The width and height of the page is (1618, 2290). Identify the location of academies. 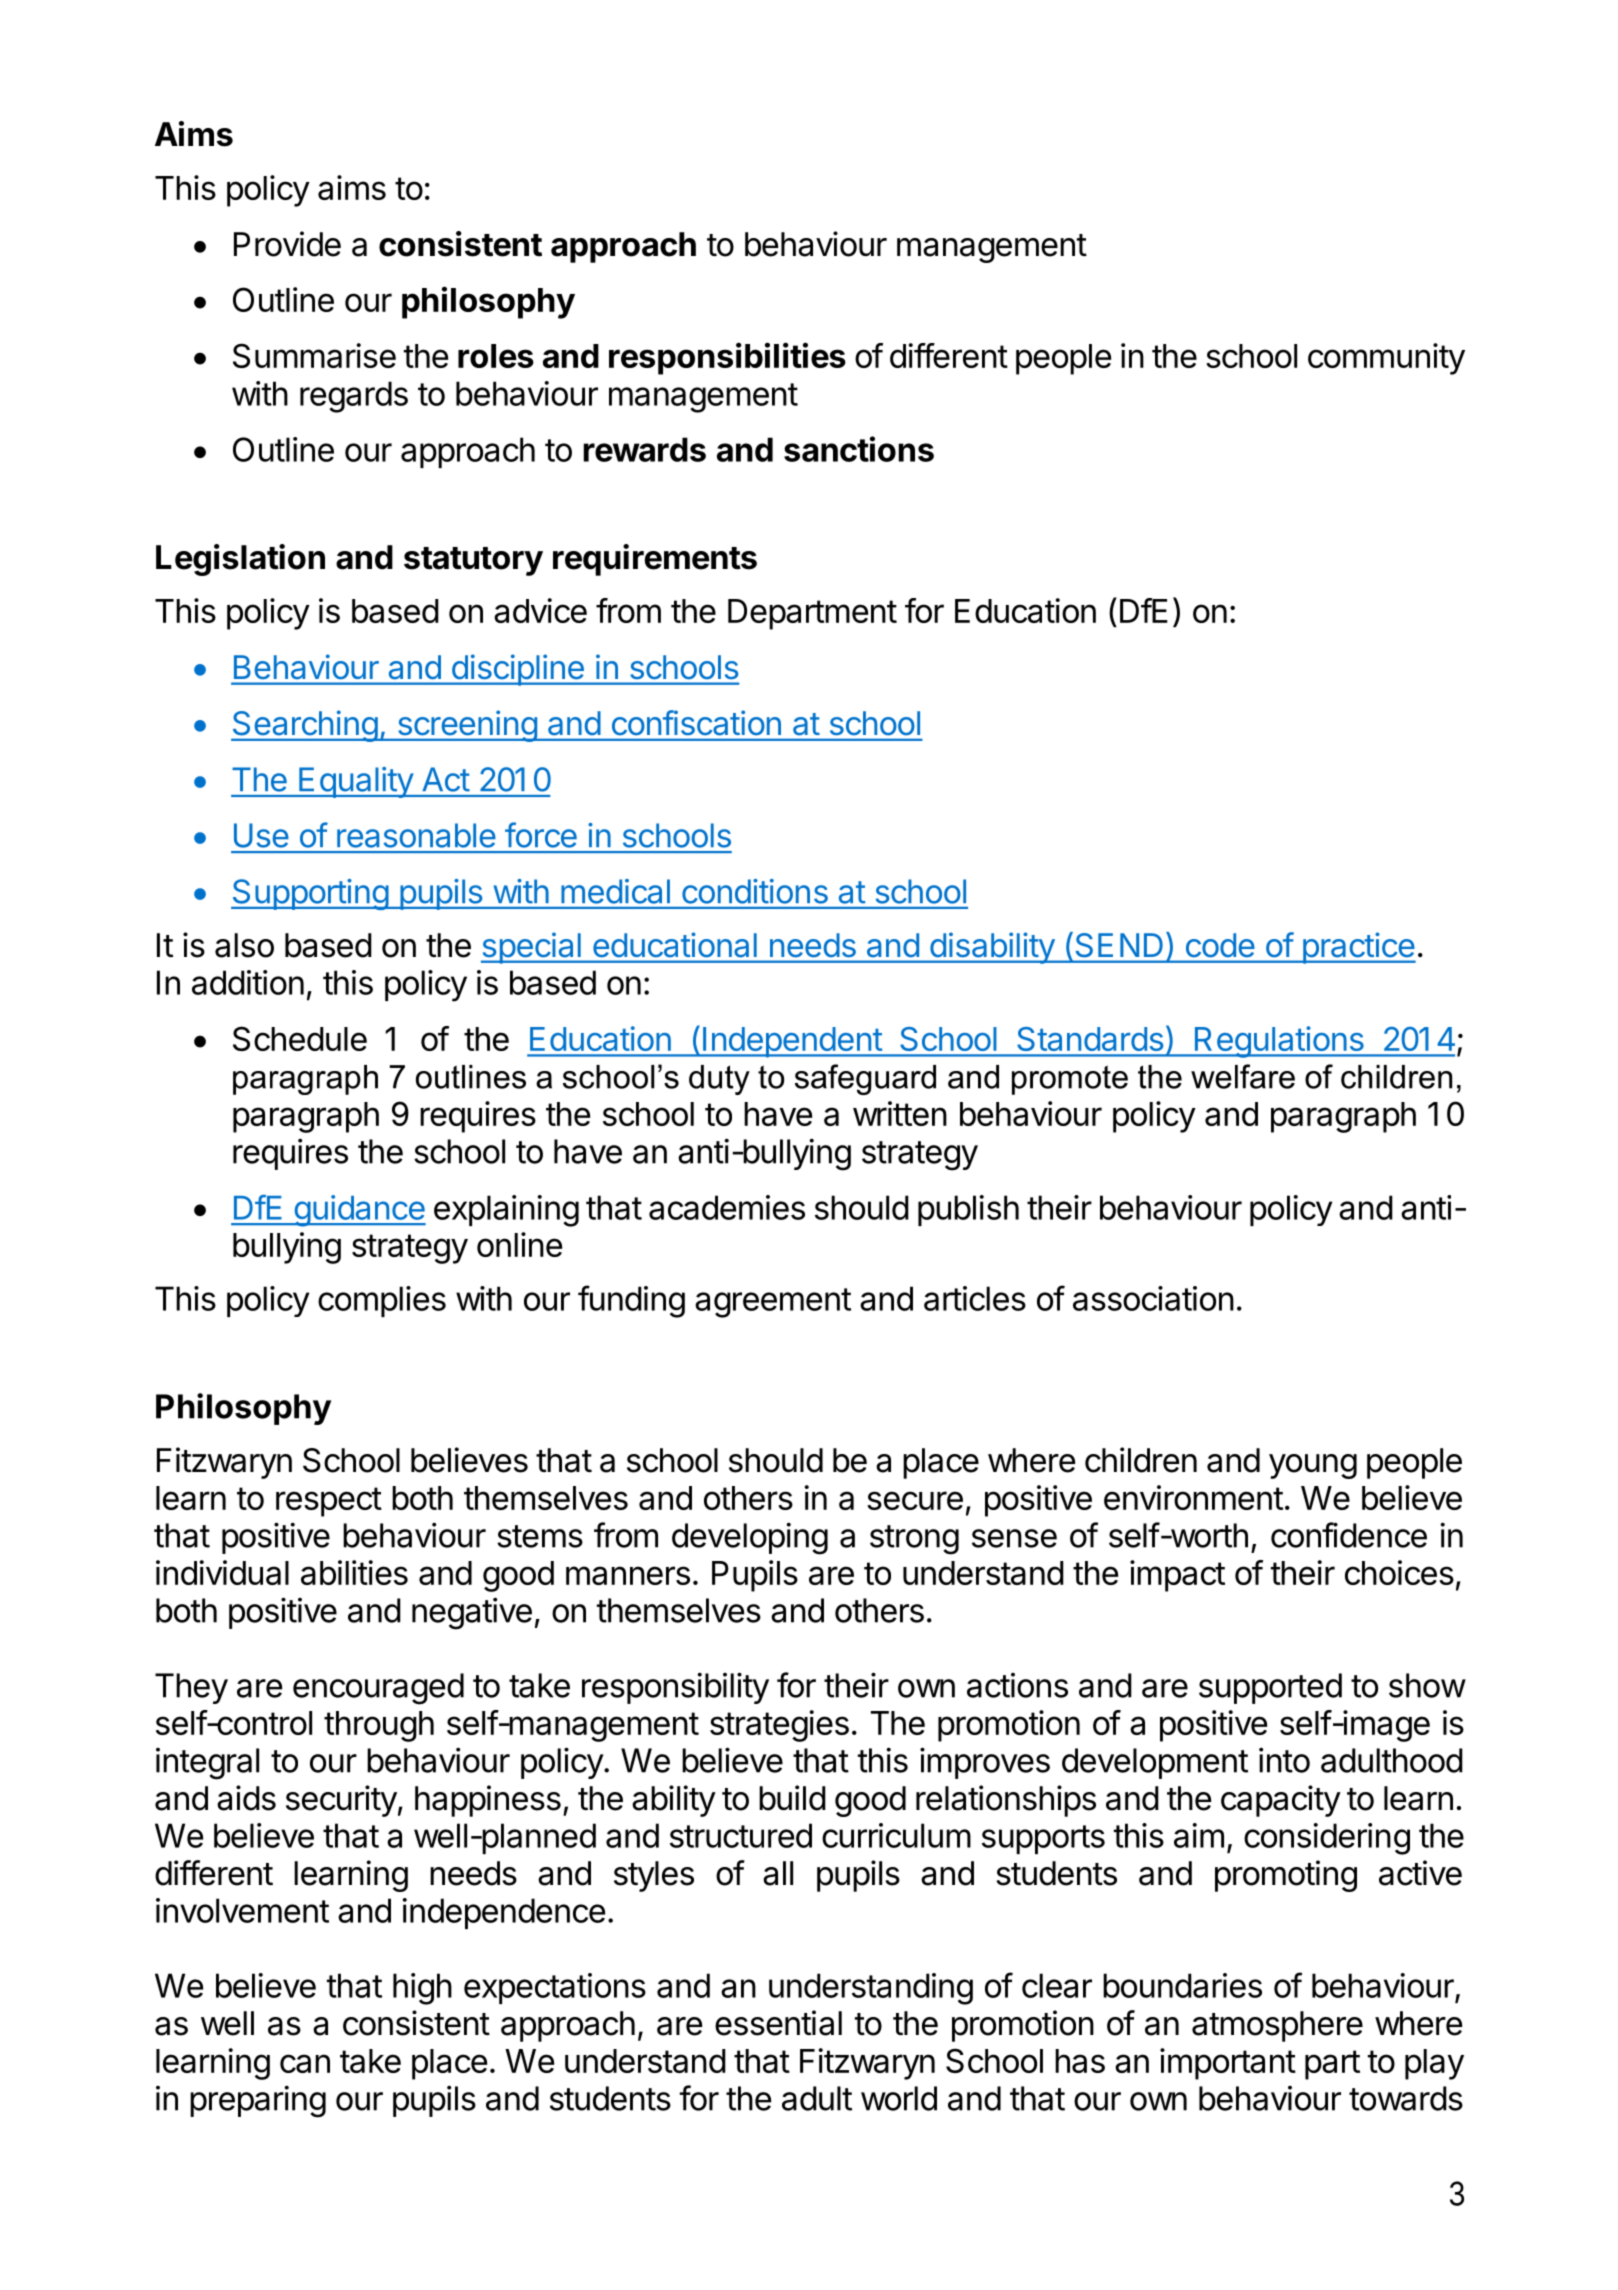
(727, 1207).
